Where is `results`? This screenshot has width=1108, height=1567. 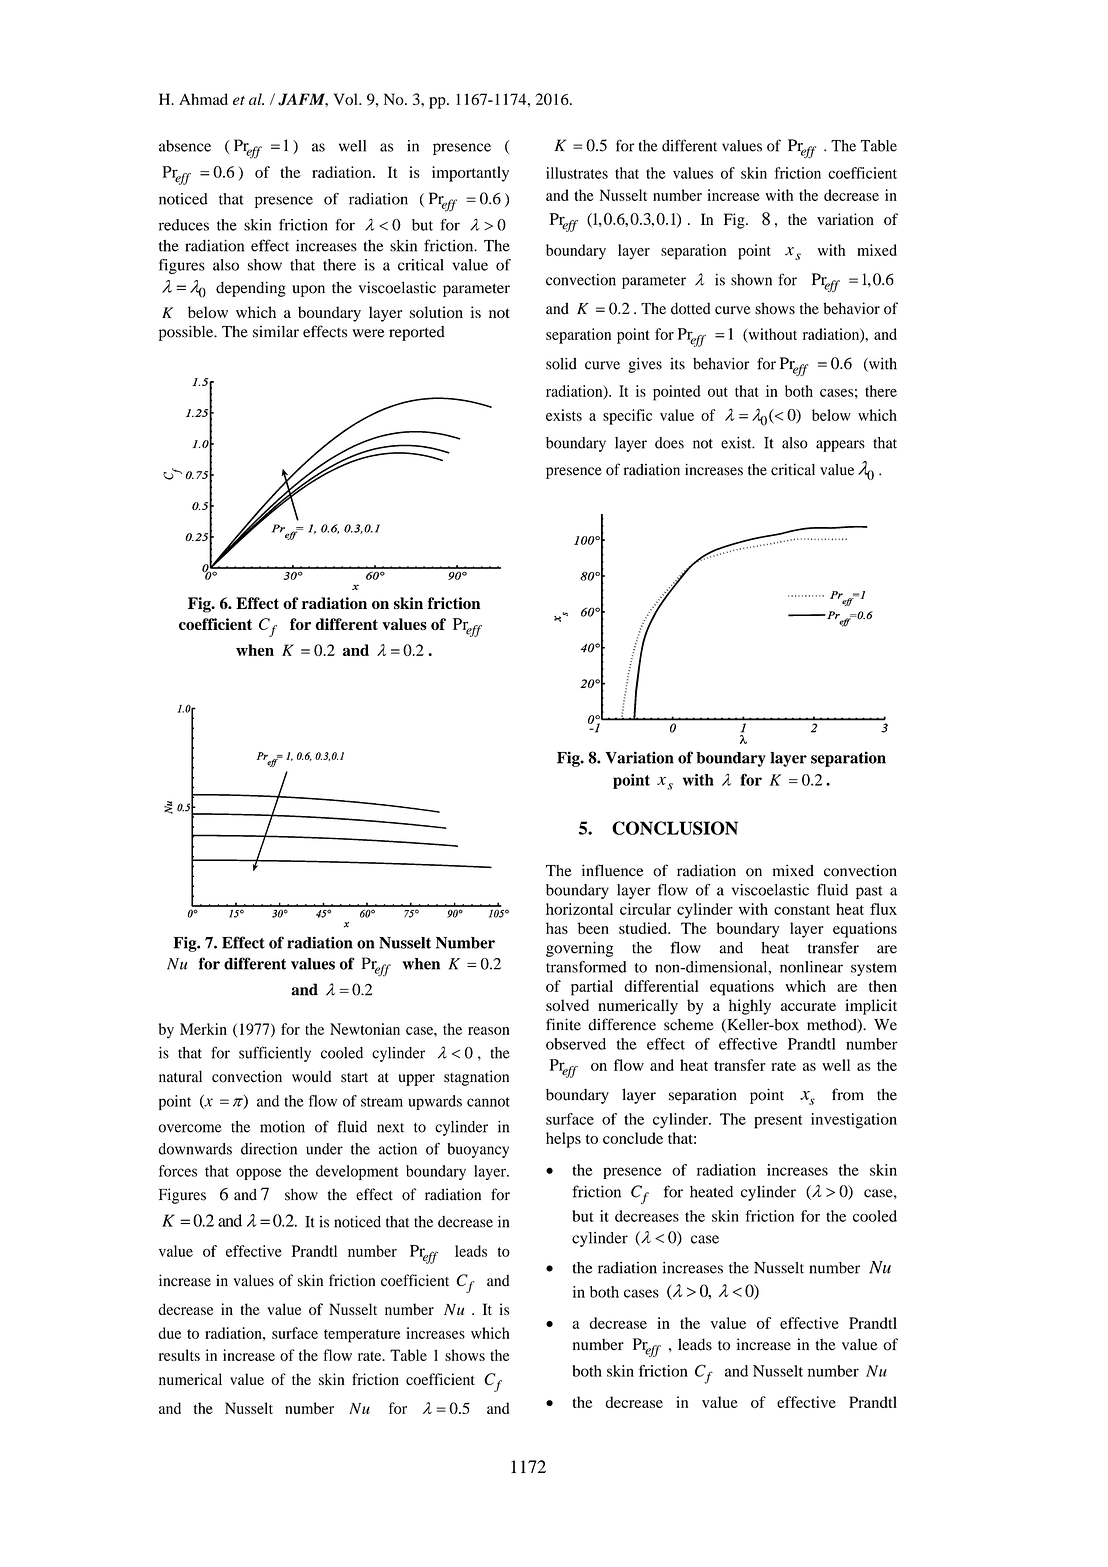
results is located at coordinates (179, 1355).
